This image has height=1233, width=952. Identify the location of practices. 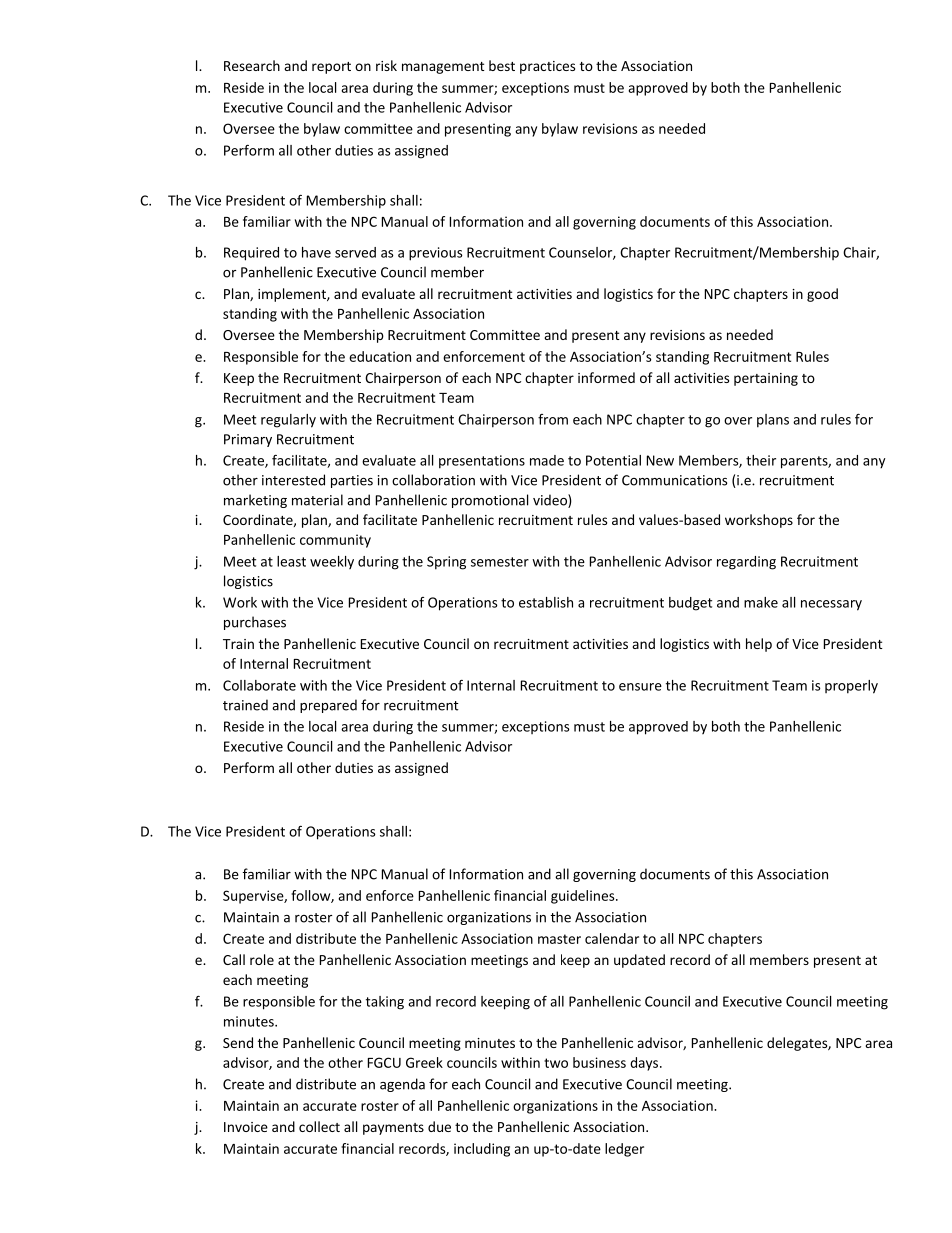
(547, 67).
